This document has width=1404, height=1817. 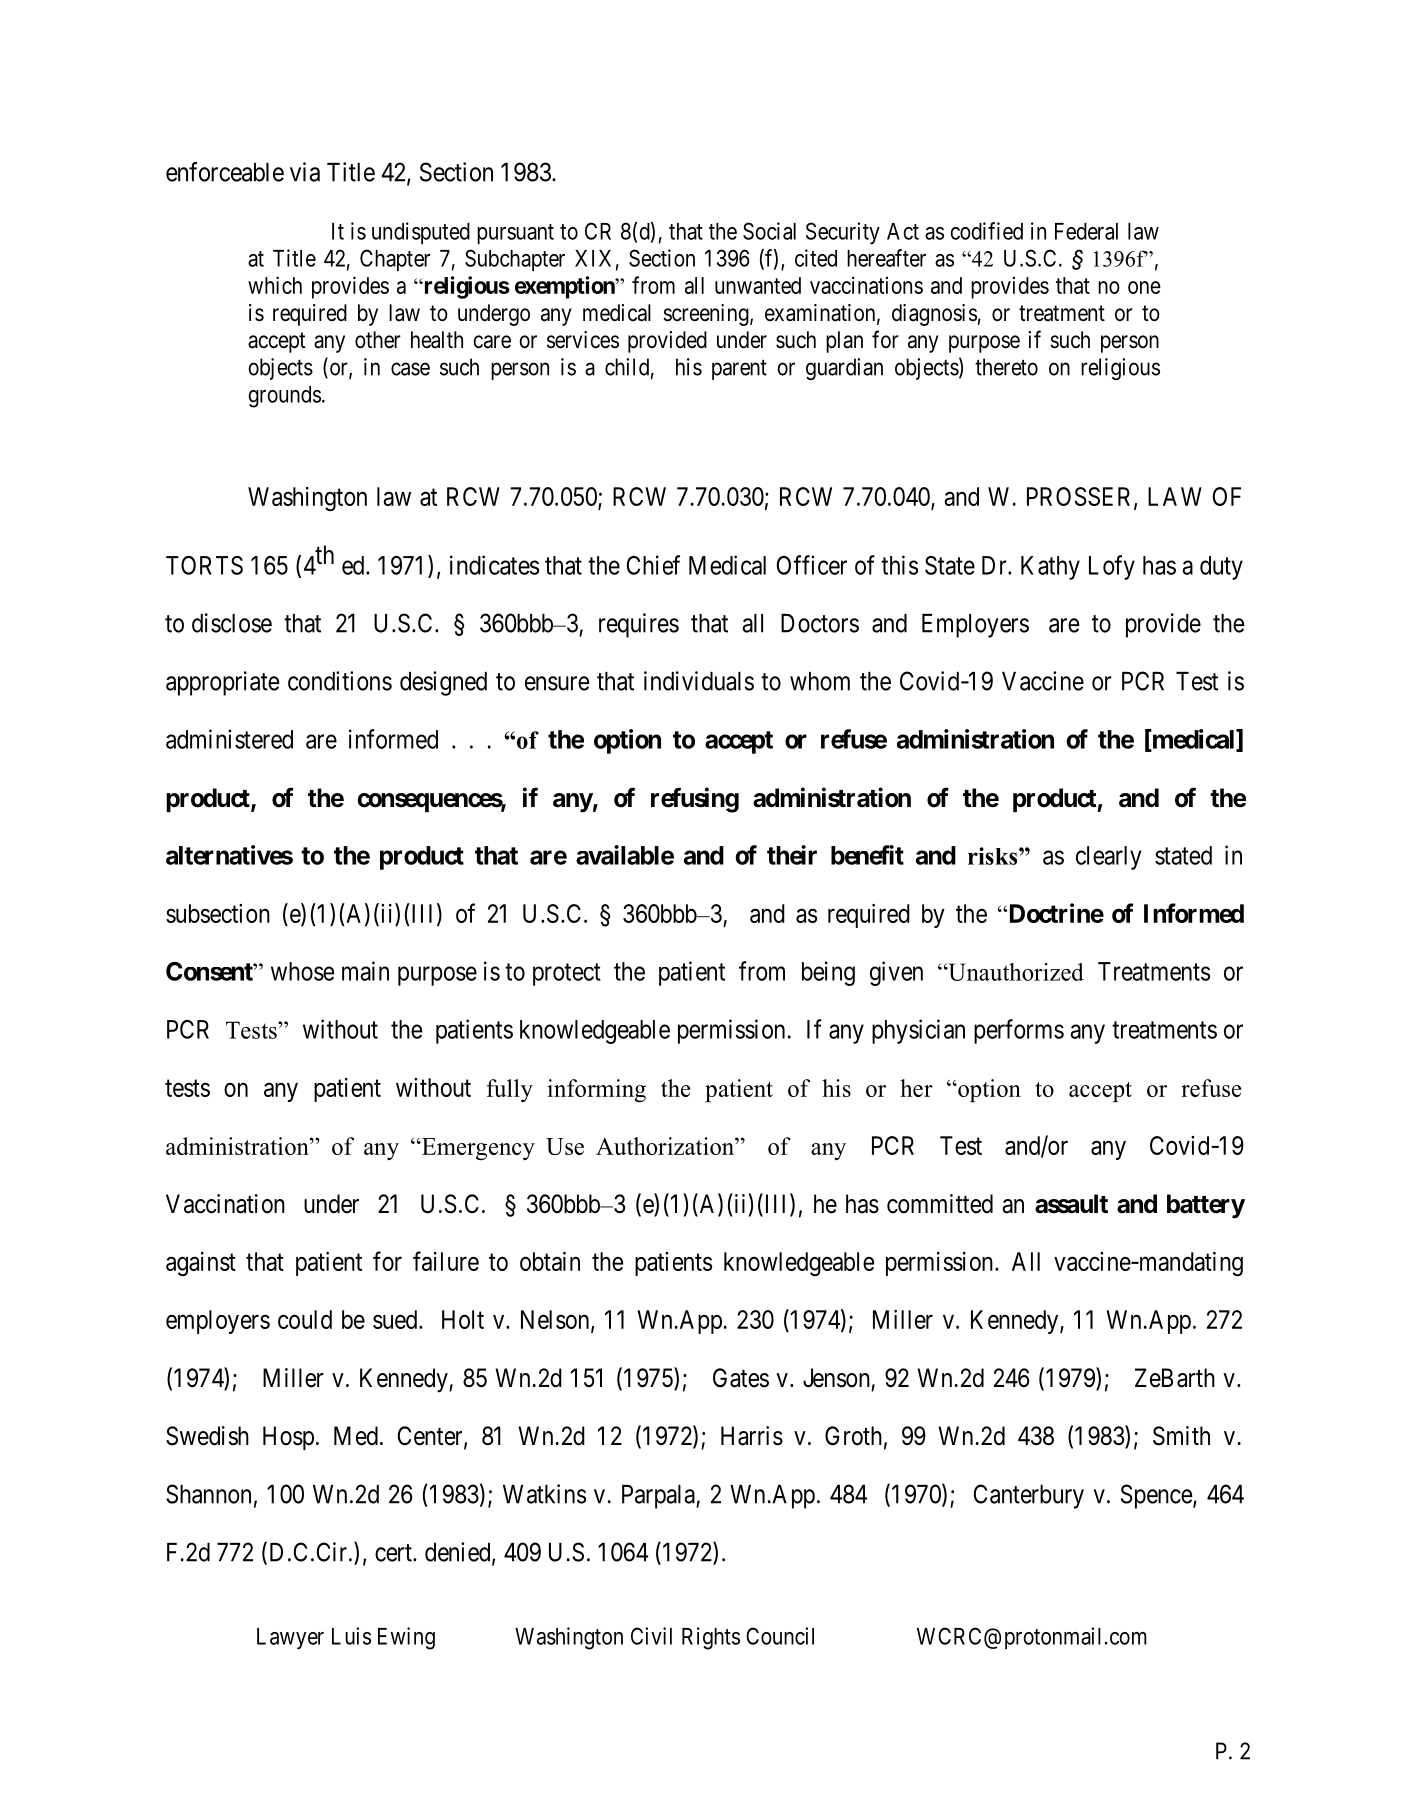 I want to click on clearly, so click(x=1109, y=858).
